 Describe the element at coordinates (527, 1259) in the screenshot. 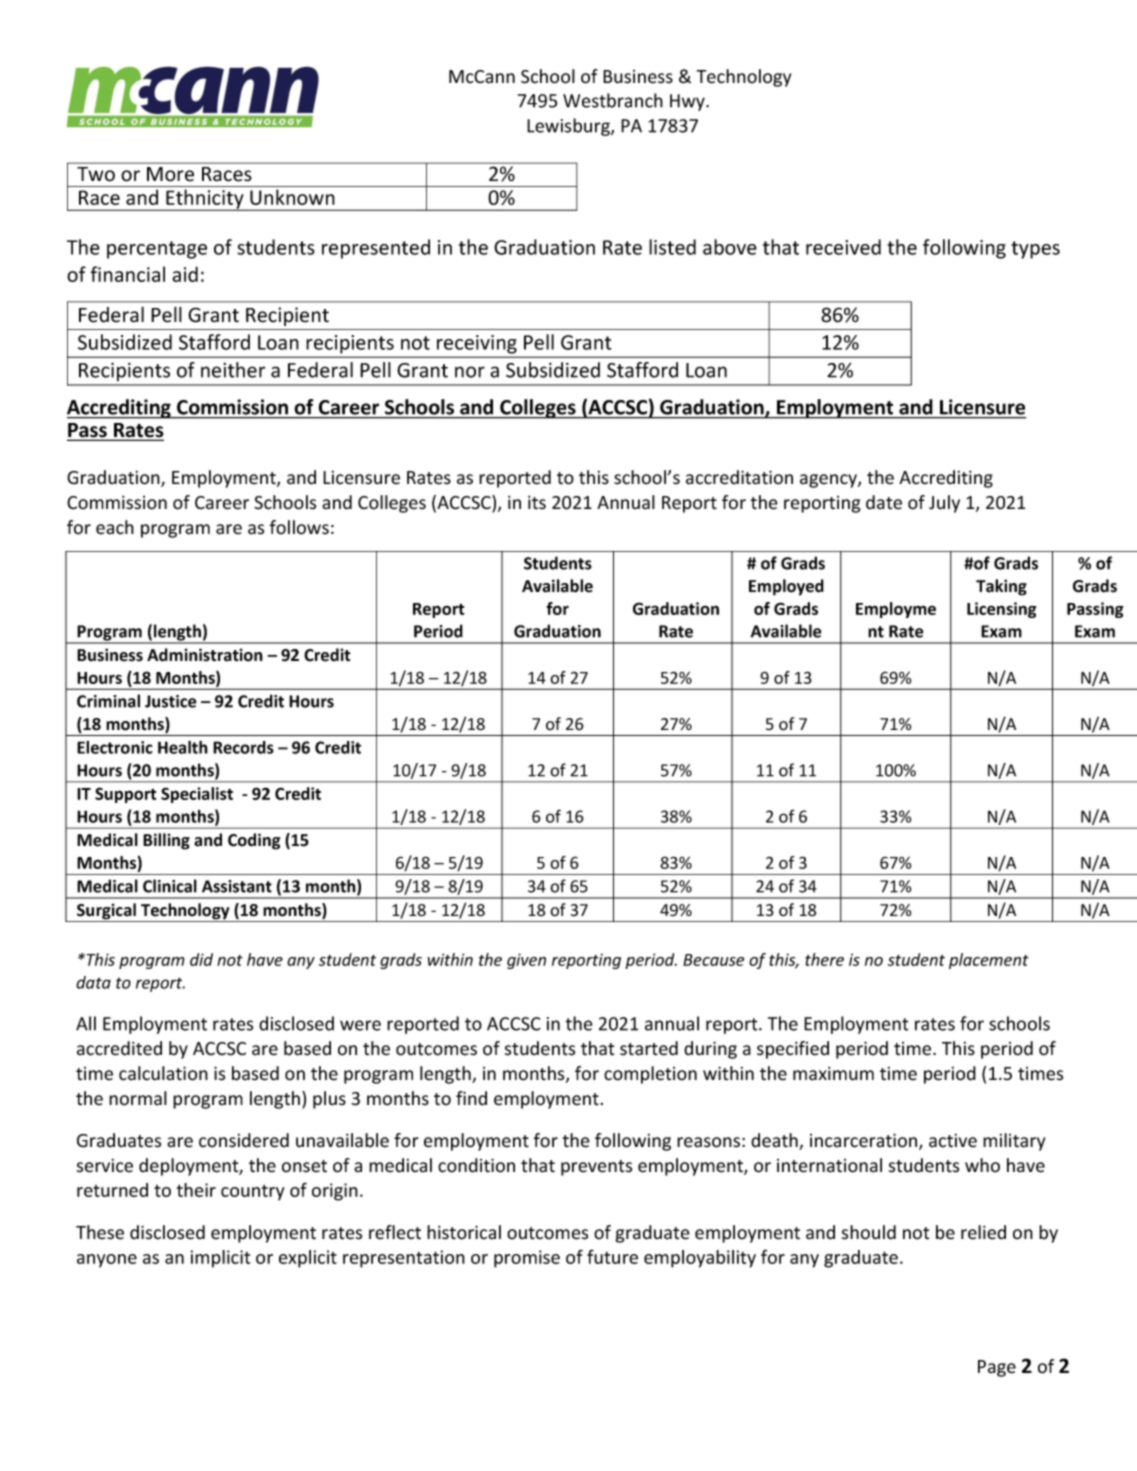

I see `promise` at that location.
